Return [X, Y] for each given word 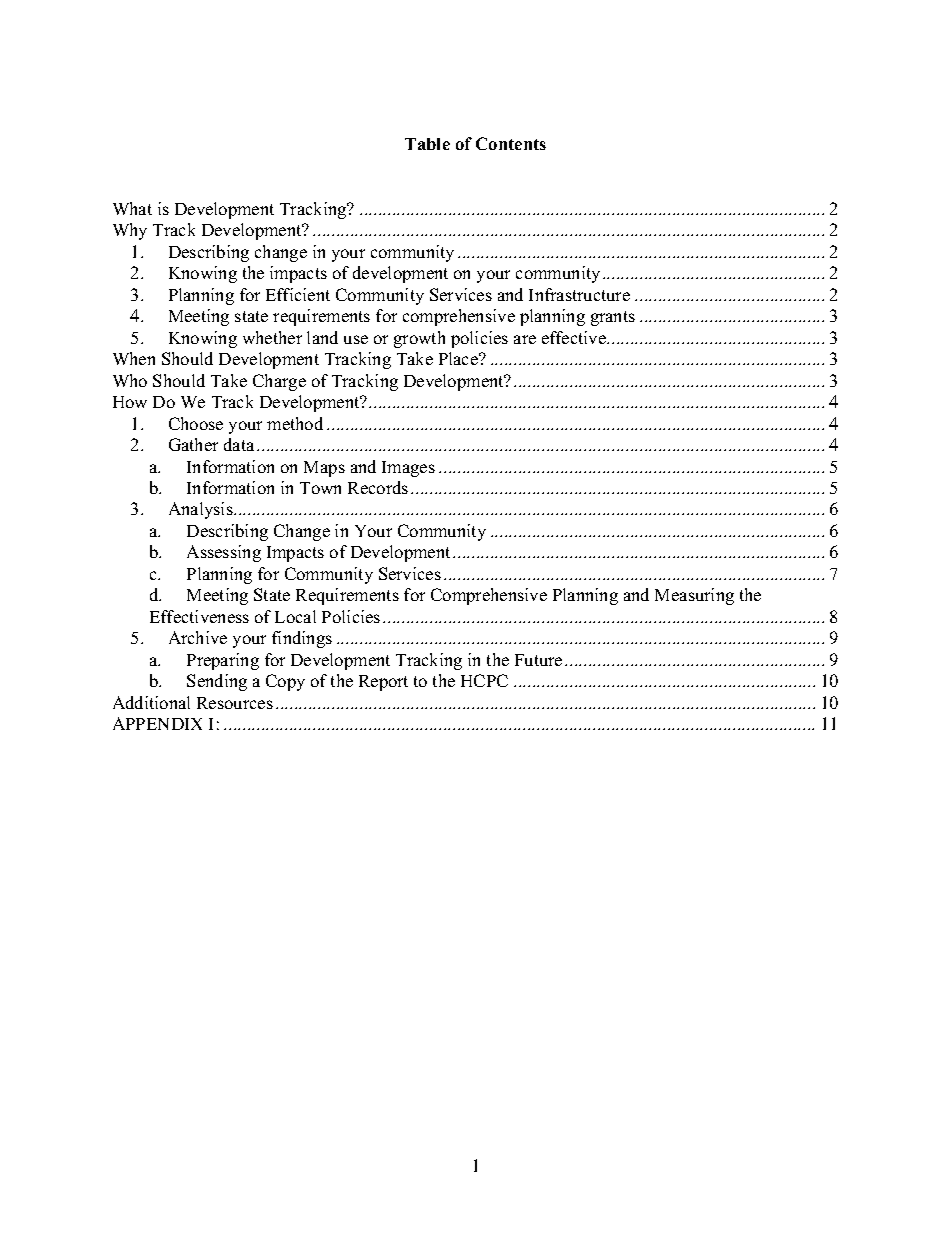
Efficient [298, 294]
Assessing [224, 553]
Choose [196, 423]
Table [427, 144]
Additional [151, 702]
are [525, 339]
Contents [511, 143]
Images [408, 469]
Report [383, 683]
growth [419, 339]
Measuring [694, 596]
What [132, 208]
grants [613, 318]
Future [538, 660]
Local [295, 616]
